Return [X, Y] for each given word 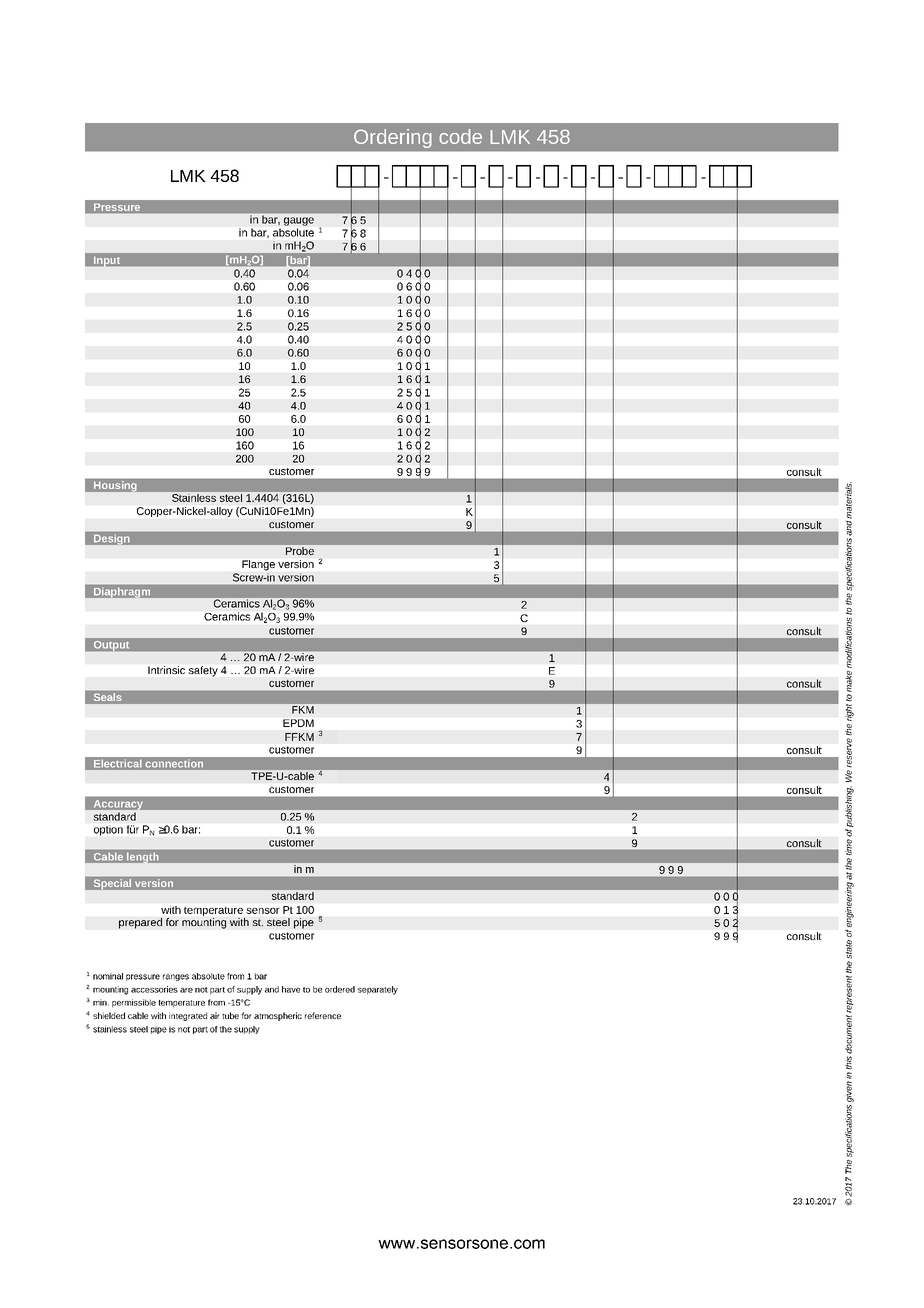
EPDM [298, 723]
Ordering [392, 138]
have [291, 989]
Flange [258, 565]
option [108, 831]
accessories [154, 989]
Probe [300, 551]
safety [203, 671]
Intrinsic [166, 670]
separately [378, 990]
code [460, 136]
